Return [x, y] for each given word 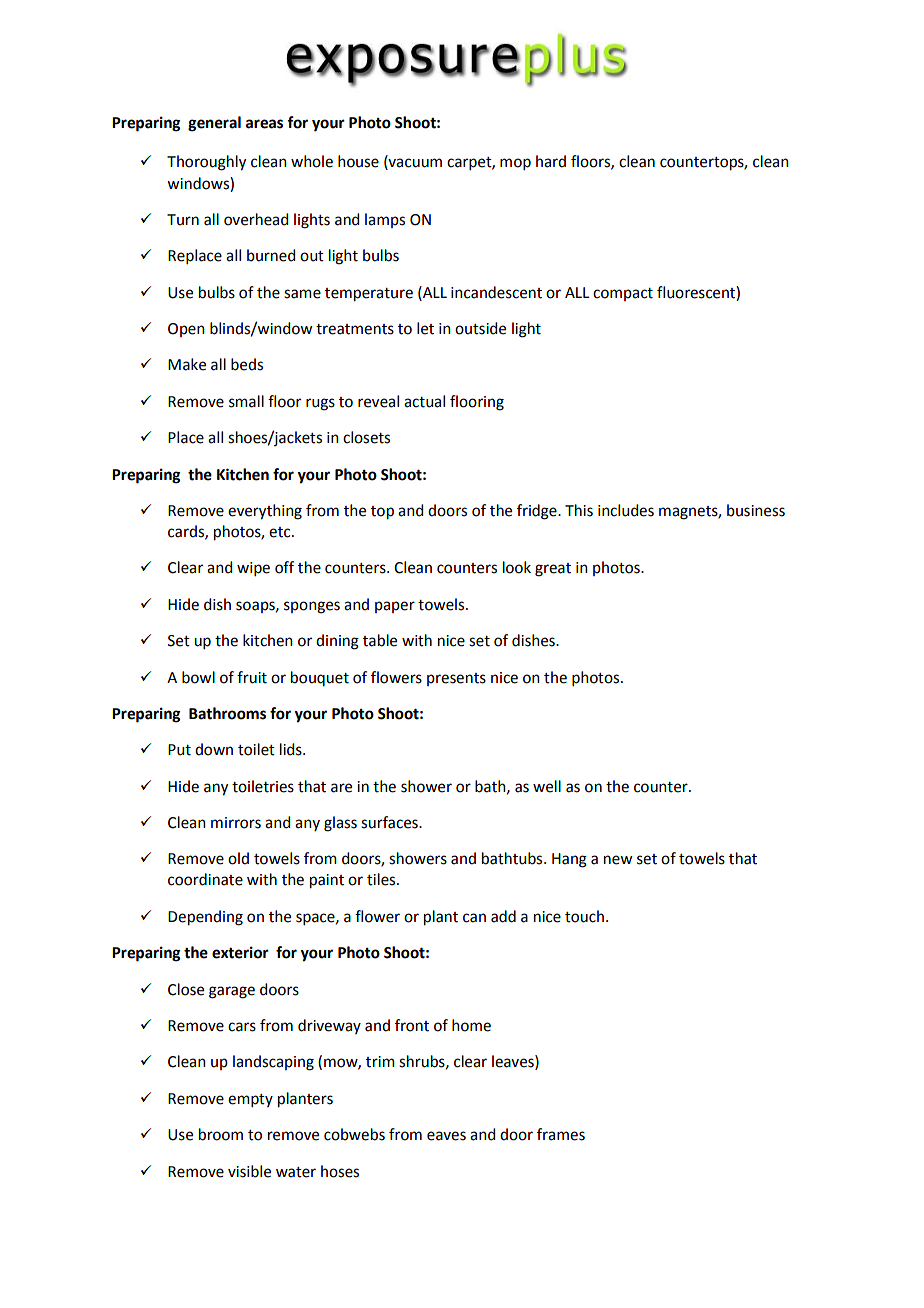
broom [221, 1134]
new [618, 860]
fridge [538, 512]
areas [264, 124]
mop [515, 164]
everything [265, 512]
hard [551, 161]
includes [626, 510]
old [238, 858]
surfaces [390, 822]
